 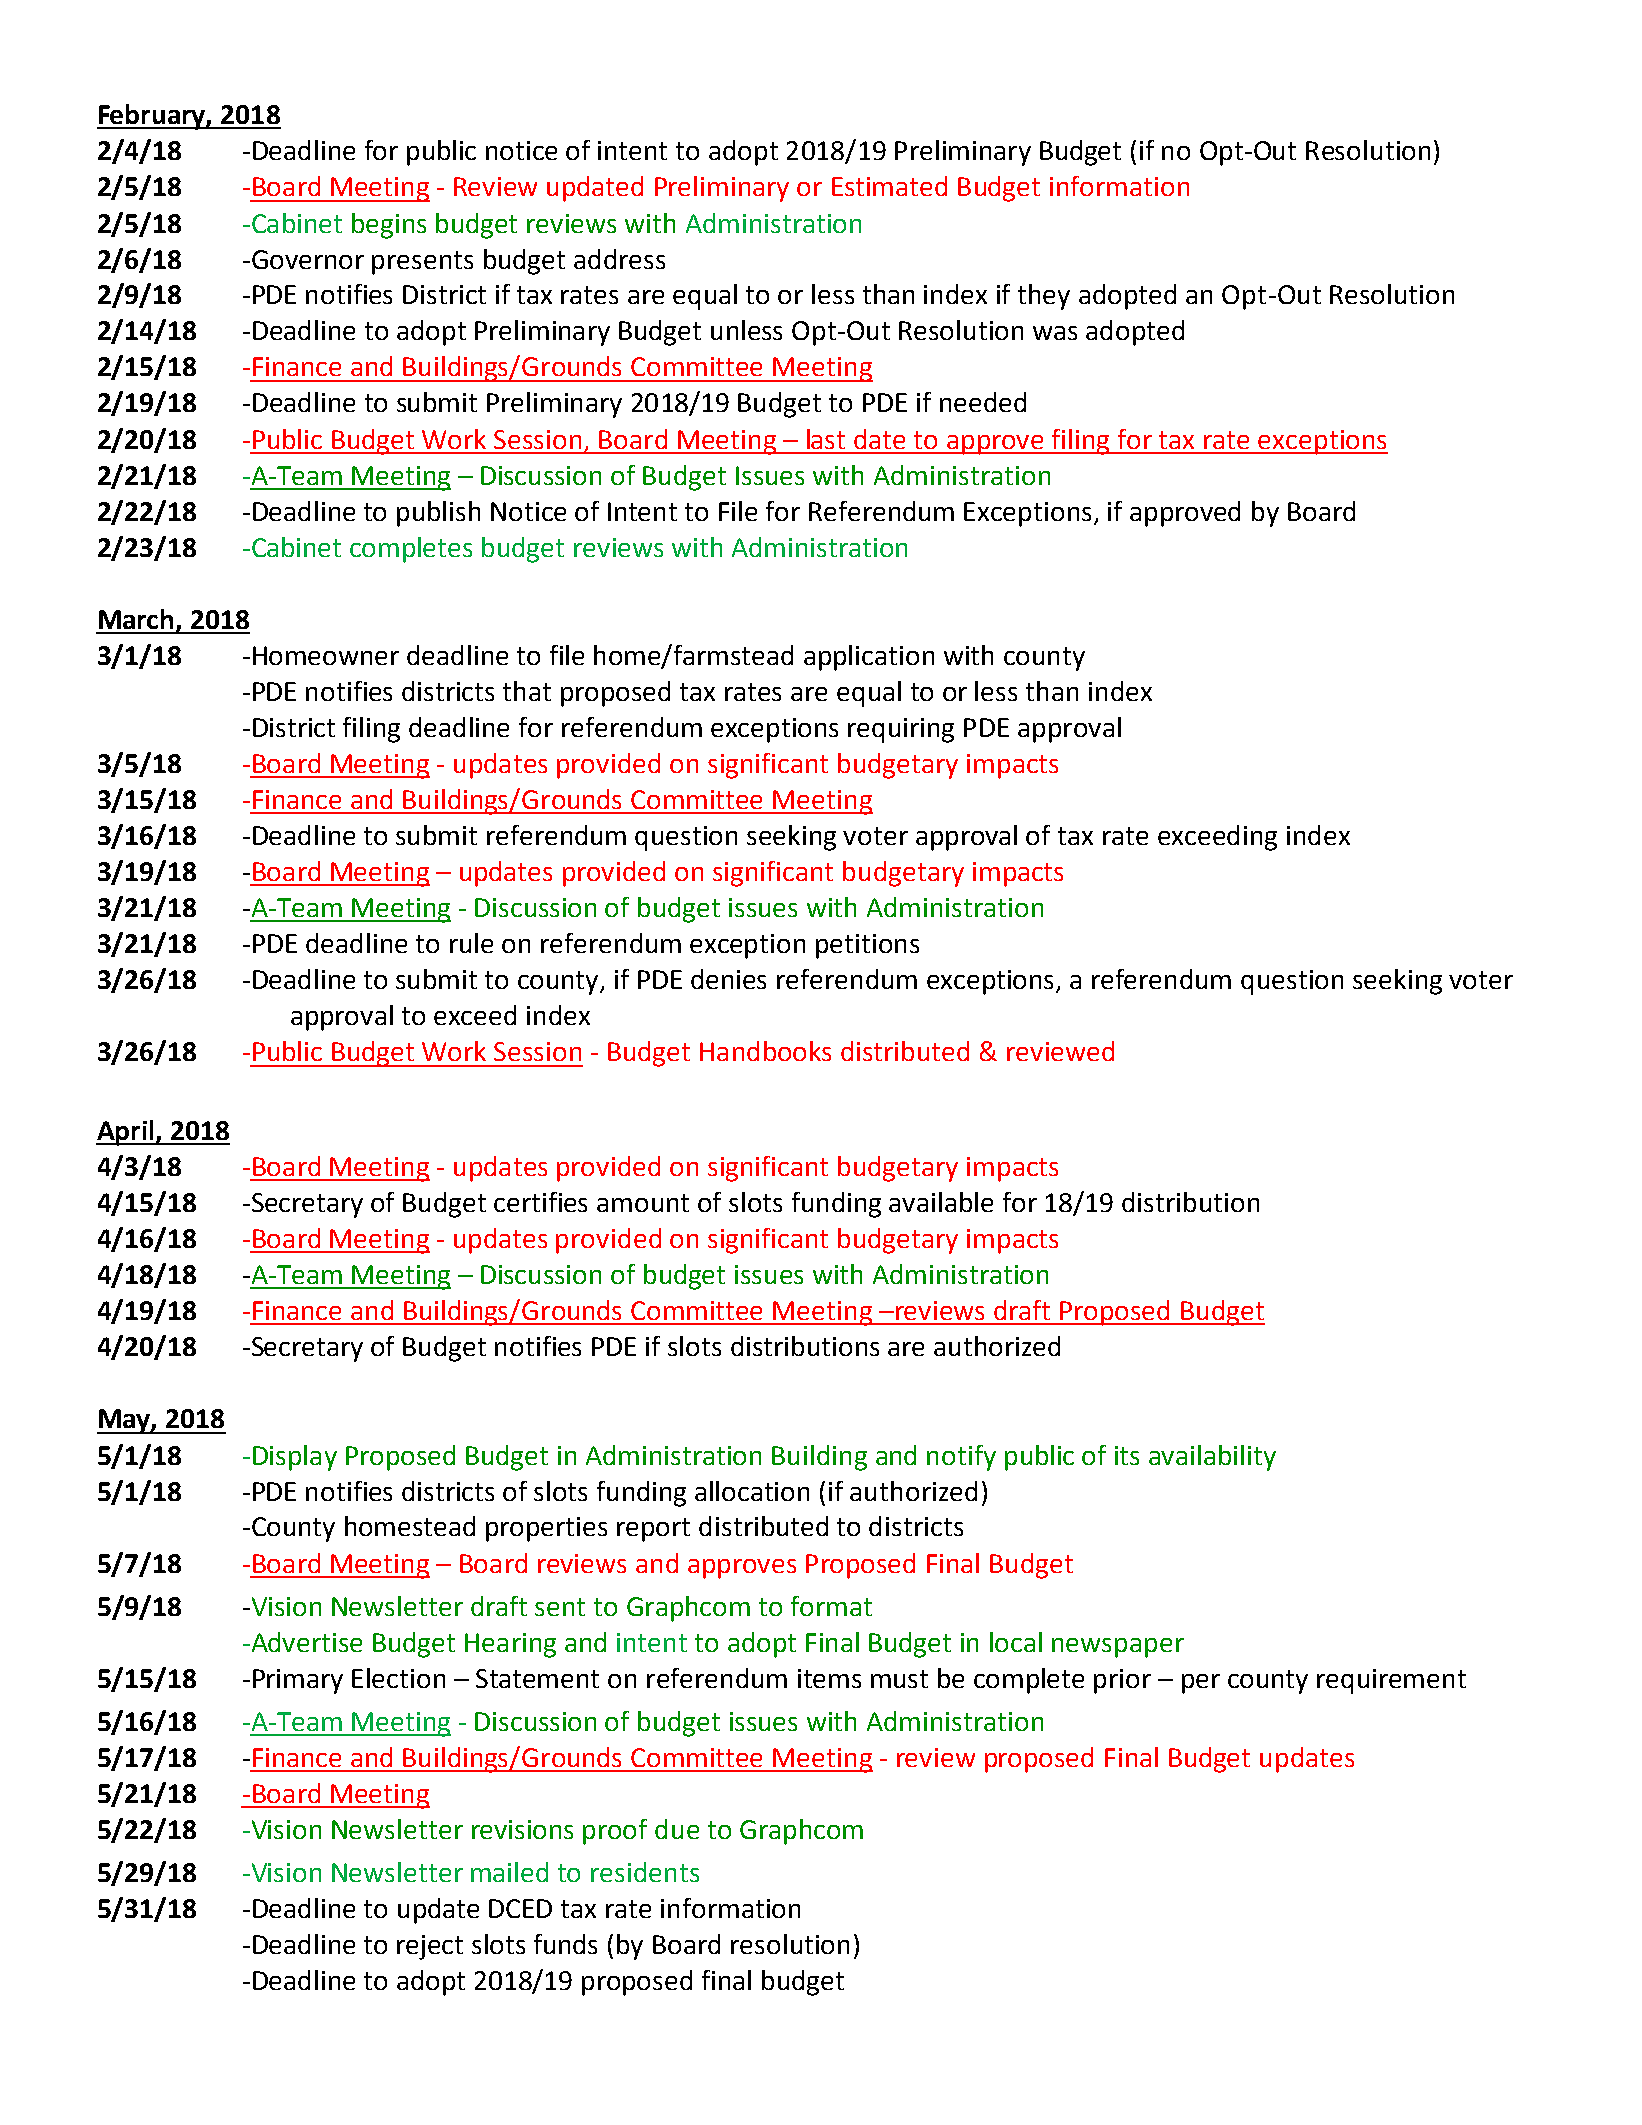 I want to click on reject, so click(x=430, y=1947).
